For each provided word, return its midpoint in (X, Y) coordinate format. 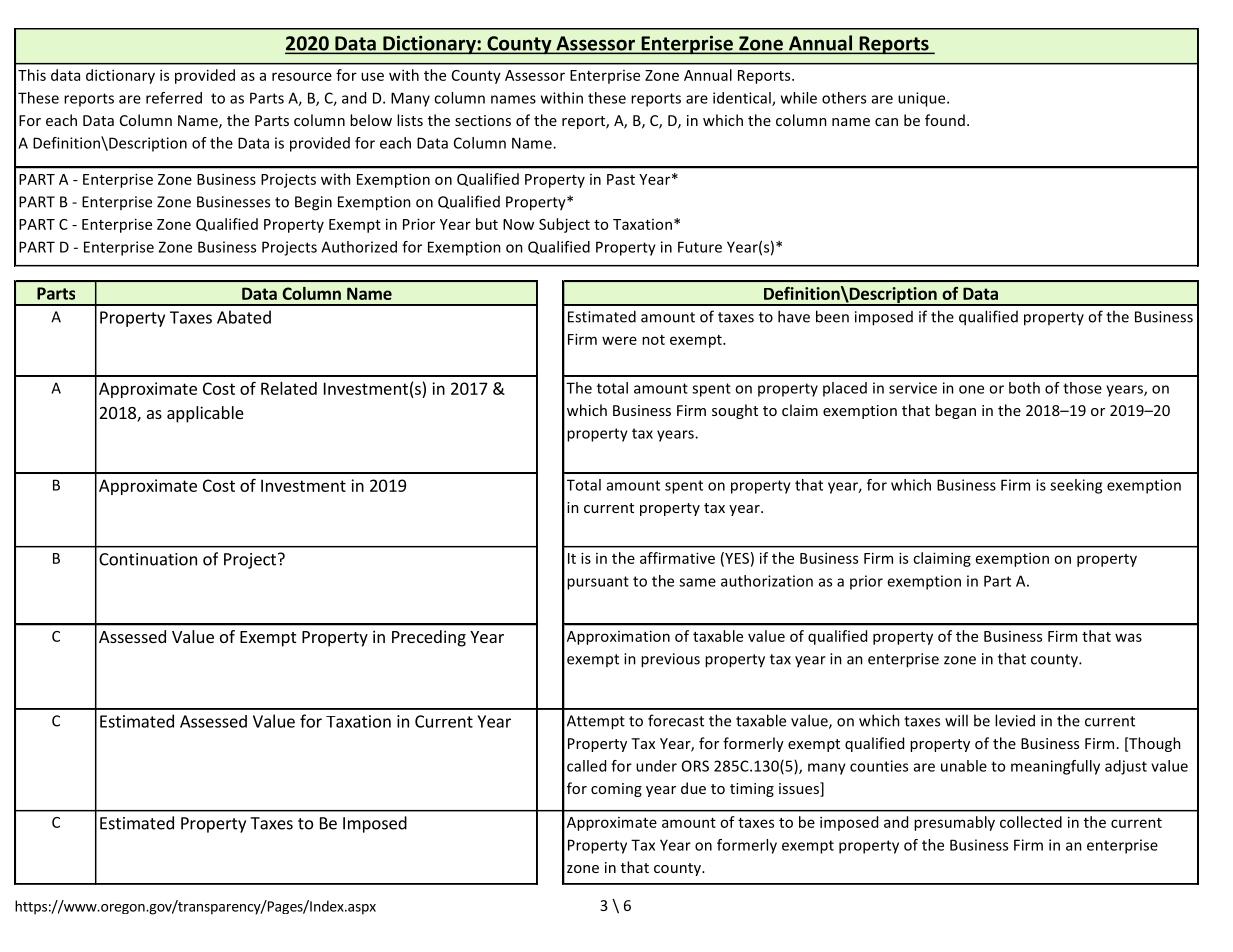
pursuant (598, 583)
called (586, 766)
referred (174, 98)
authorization (767, 581)
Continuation (148, 559)
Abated (244, 317)
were (619, 340)
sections (483, 120)
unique (923, 99)
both (1024, 388)
